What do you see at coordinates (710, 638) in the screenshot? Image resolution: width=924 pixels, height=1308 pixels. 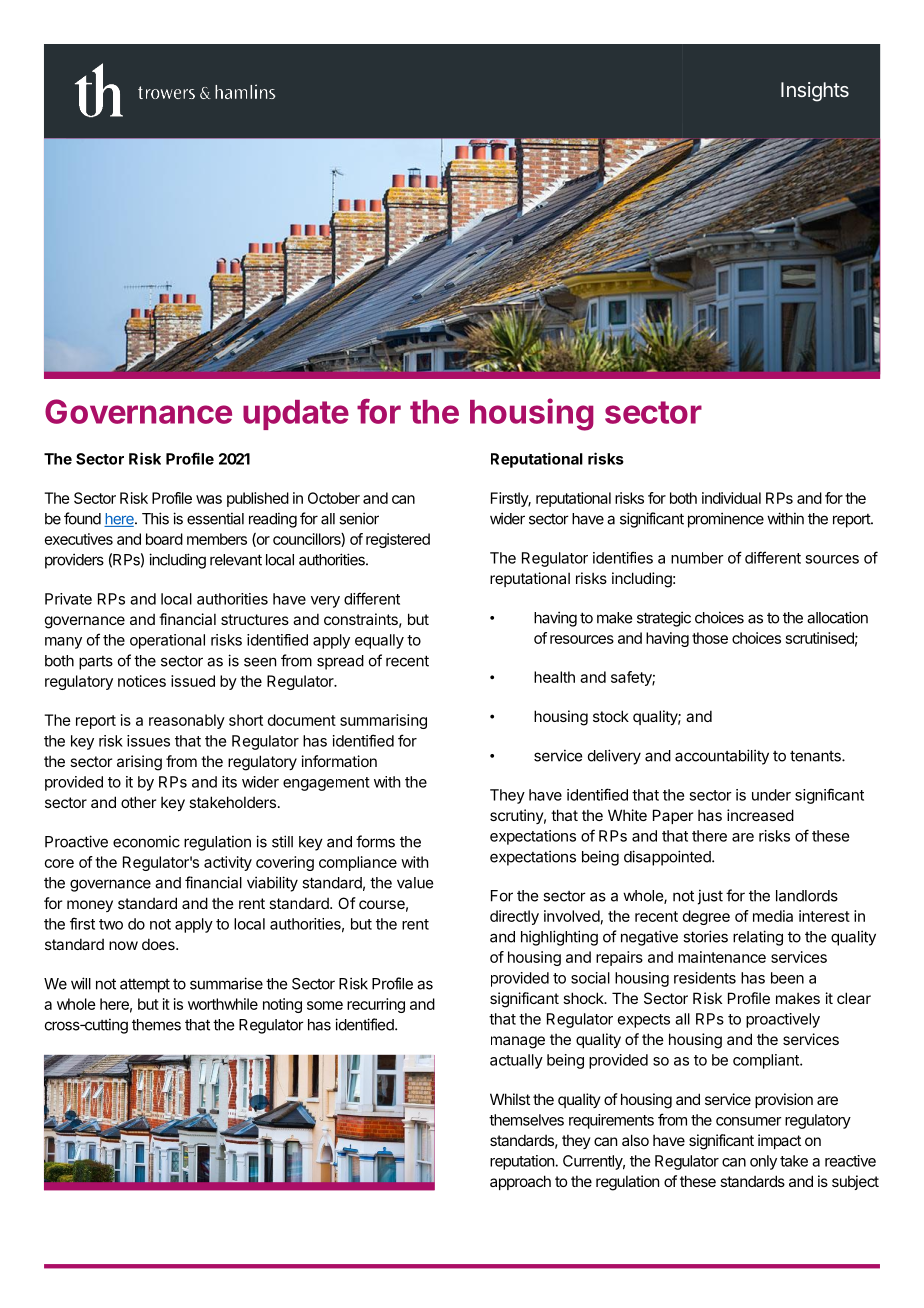 I see `those` at bounding box center [710, 638].
